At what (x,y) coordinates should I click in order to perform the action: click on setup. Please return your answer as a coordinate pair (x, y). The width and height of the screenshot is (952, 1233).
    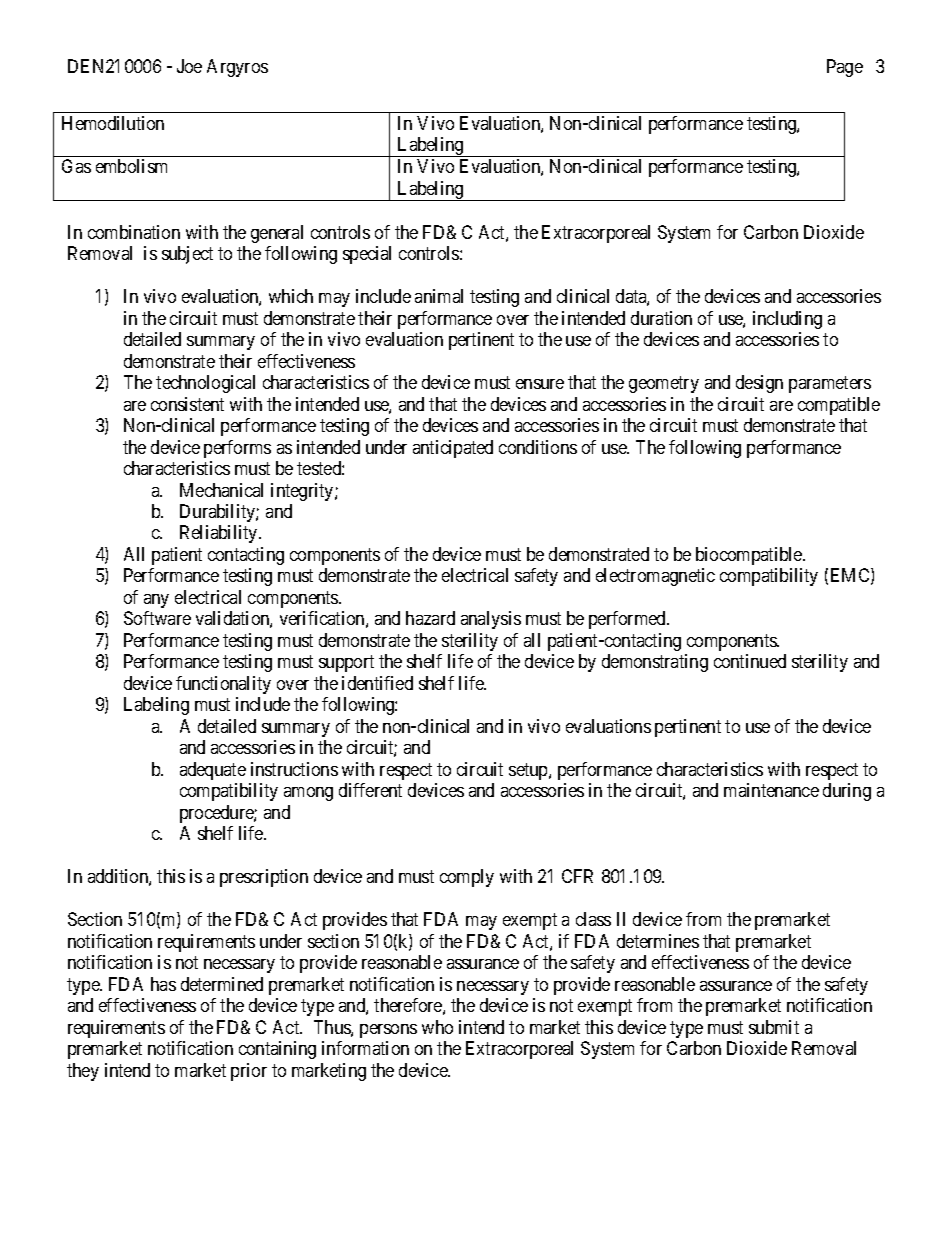
    Looking at the image, I should click on (529, 771).
